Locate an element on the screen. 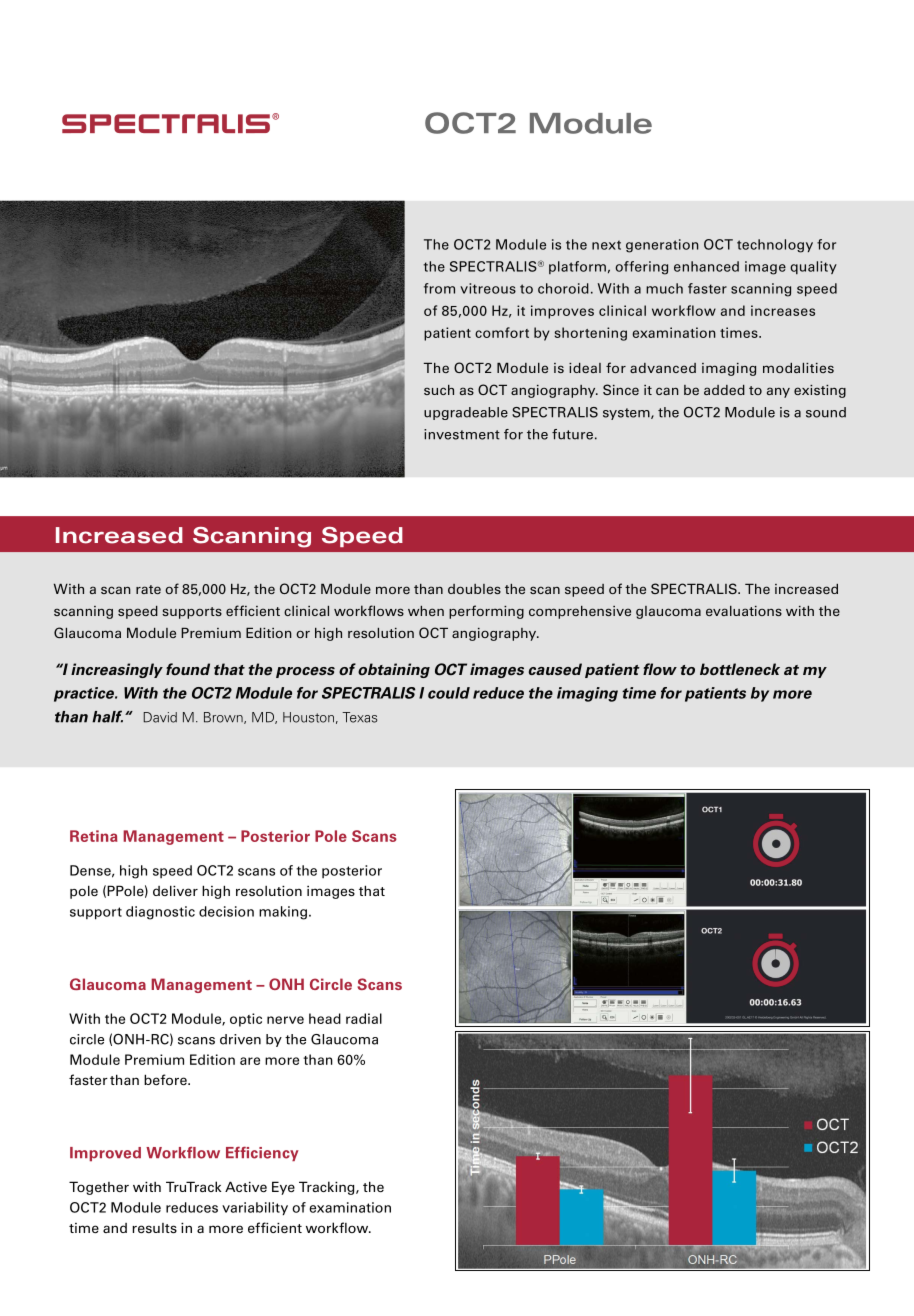 The height and width of the screenshot is (1316, 914). bottleneck is located at coordinates (740, 669).
